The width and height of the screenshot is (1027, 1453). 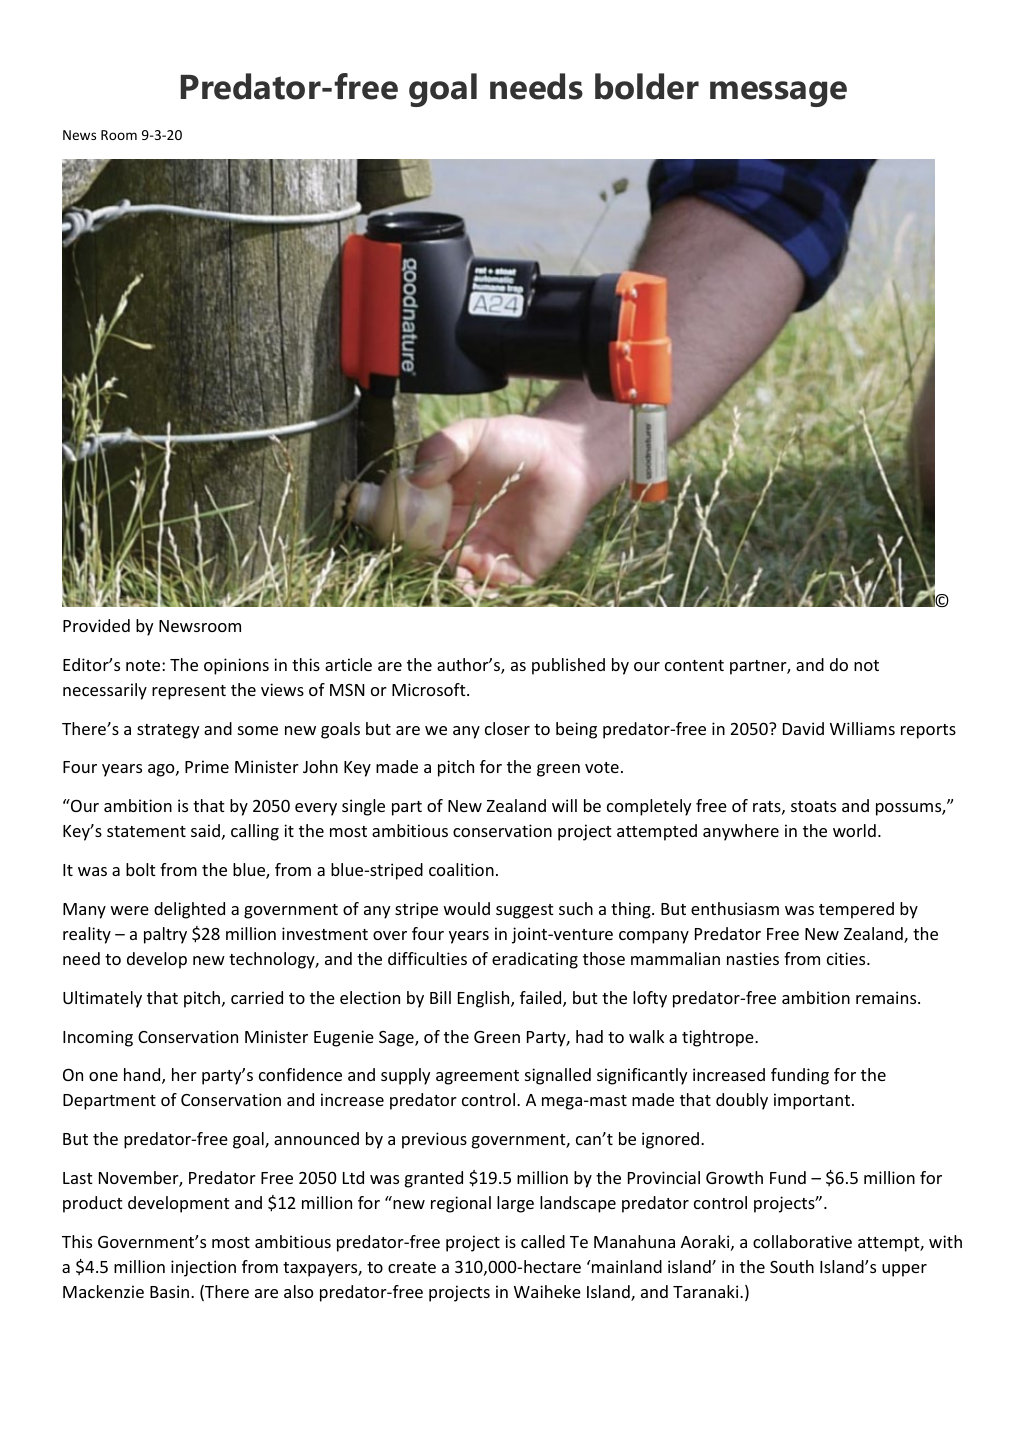 What do you see at coordinates (647, 86) in the screenshot?
I see `bolder` at bounding box center [647, 86].
